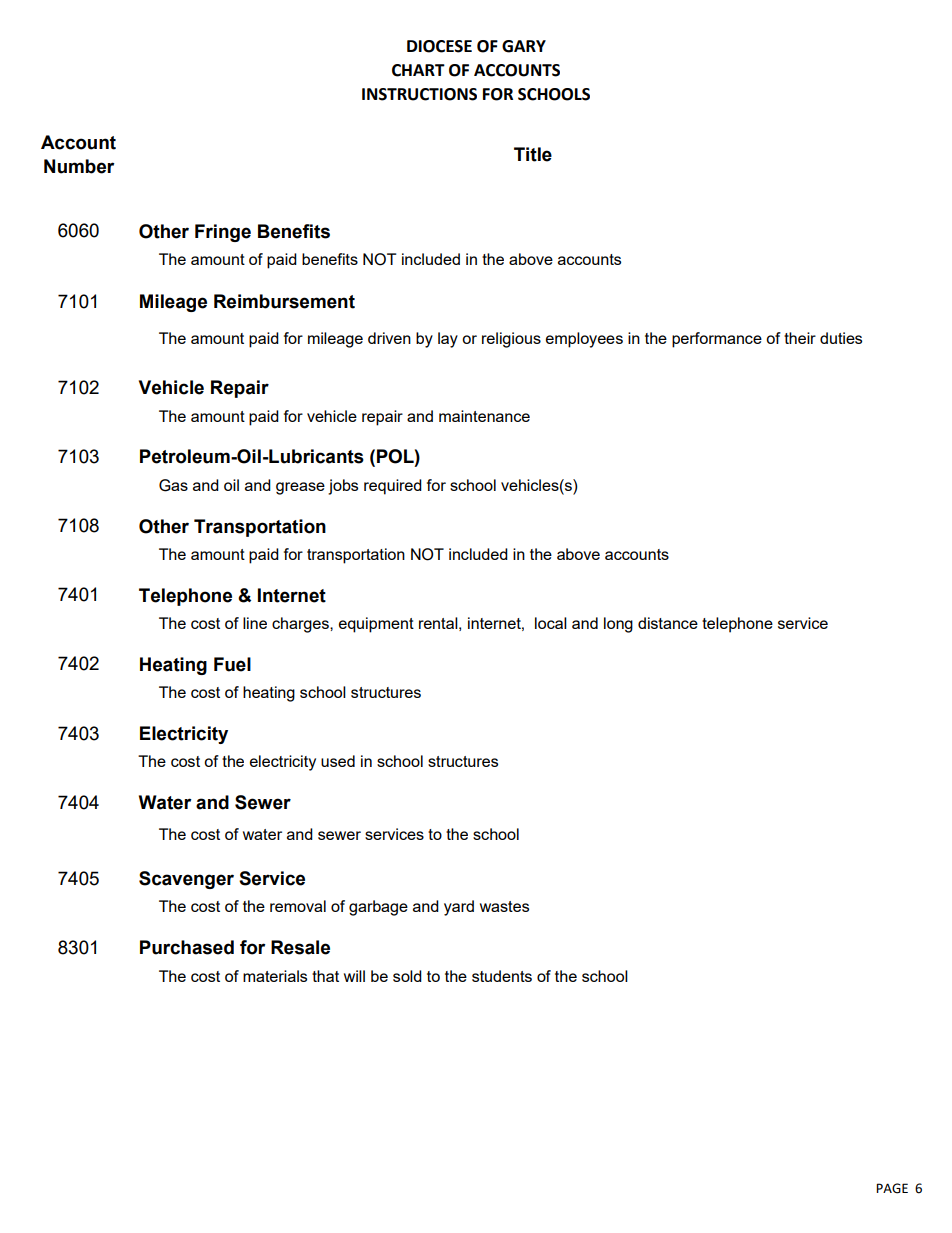  I want to click on Number, so click(79, 166).
